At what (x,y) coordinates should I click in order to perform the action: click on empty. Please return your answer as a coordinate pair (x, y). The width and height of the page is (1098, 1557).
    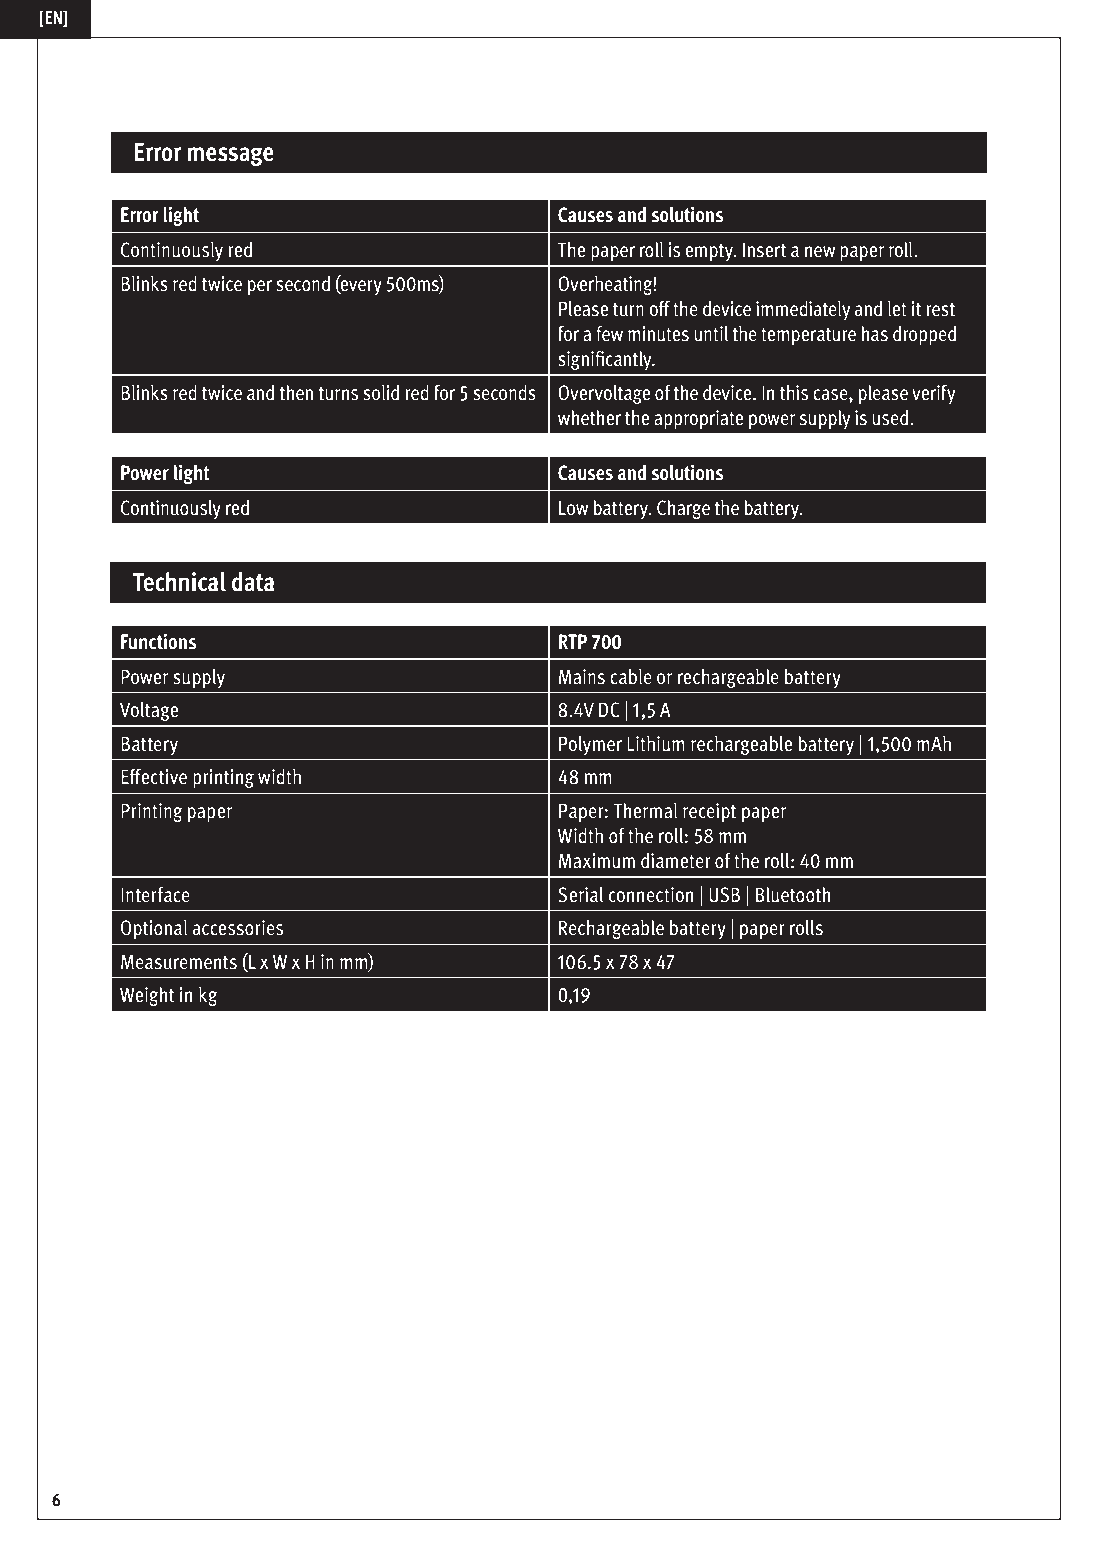
    Looking at the image, I should click on (710, 252).
